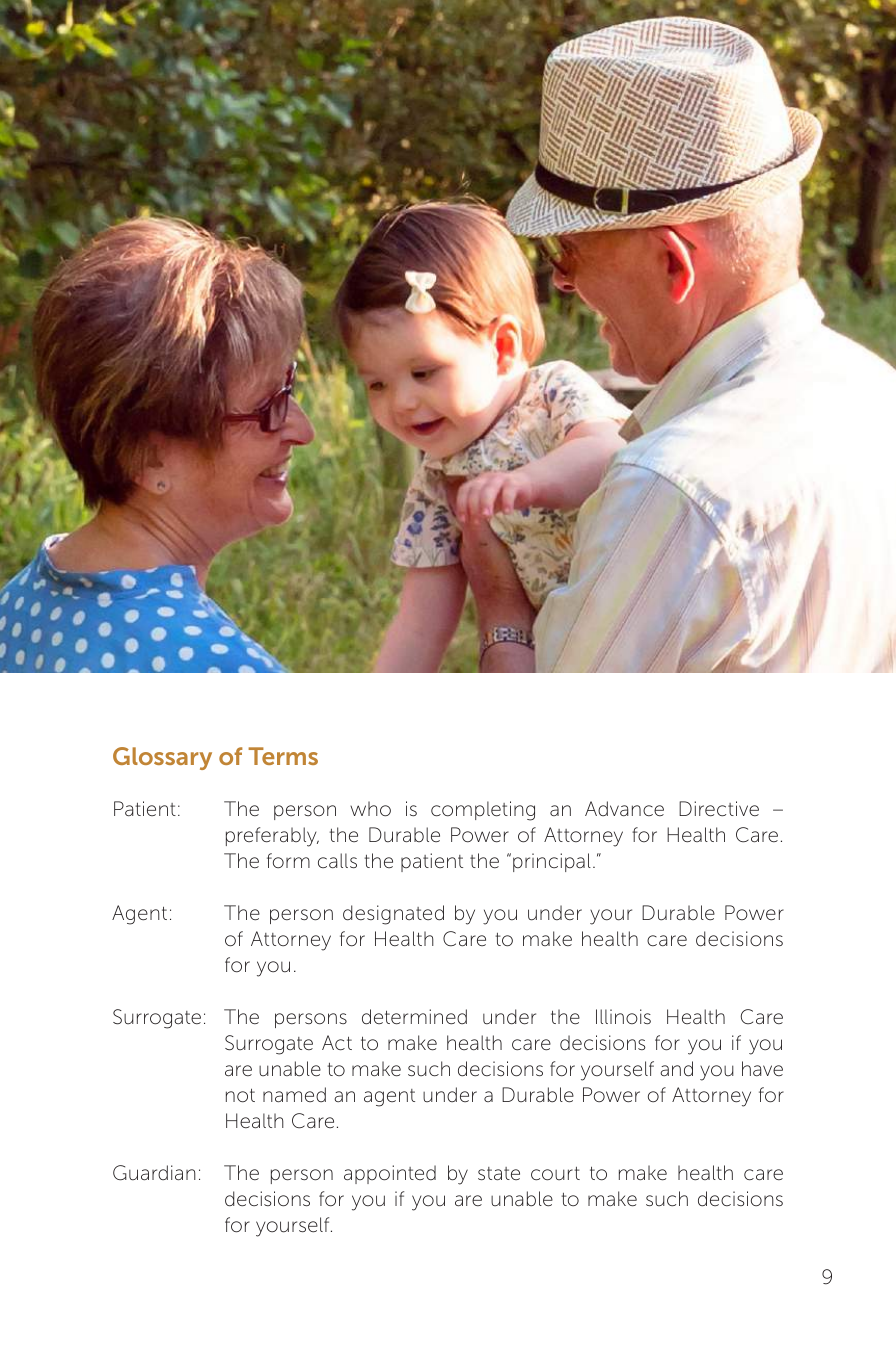 The width and height of the image is (896, 1345). What do you see at coordinates (483, 811) in the image?
I see `completing` at bounding box center [483, 811].
